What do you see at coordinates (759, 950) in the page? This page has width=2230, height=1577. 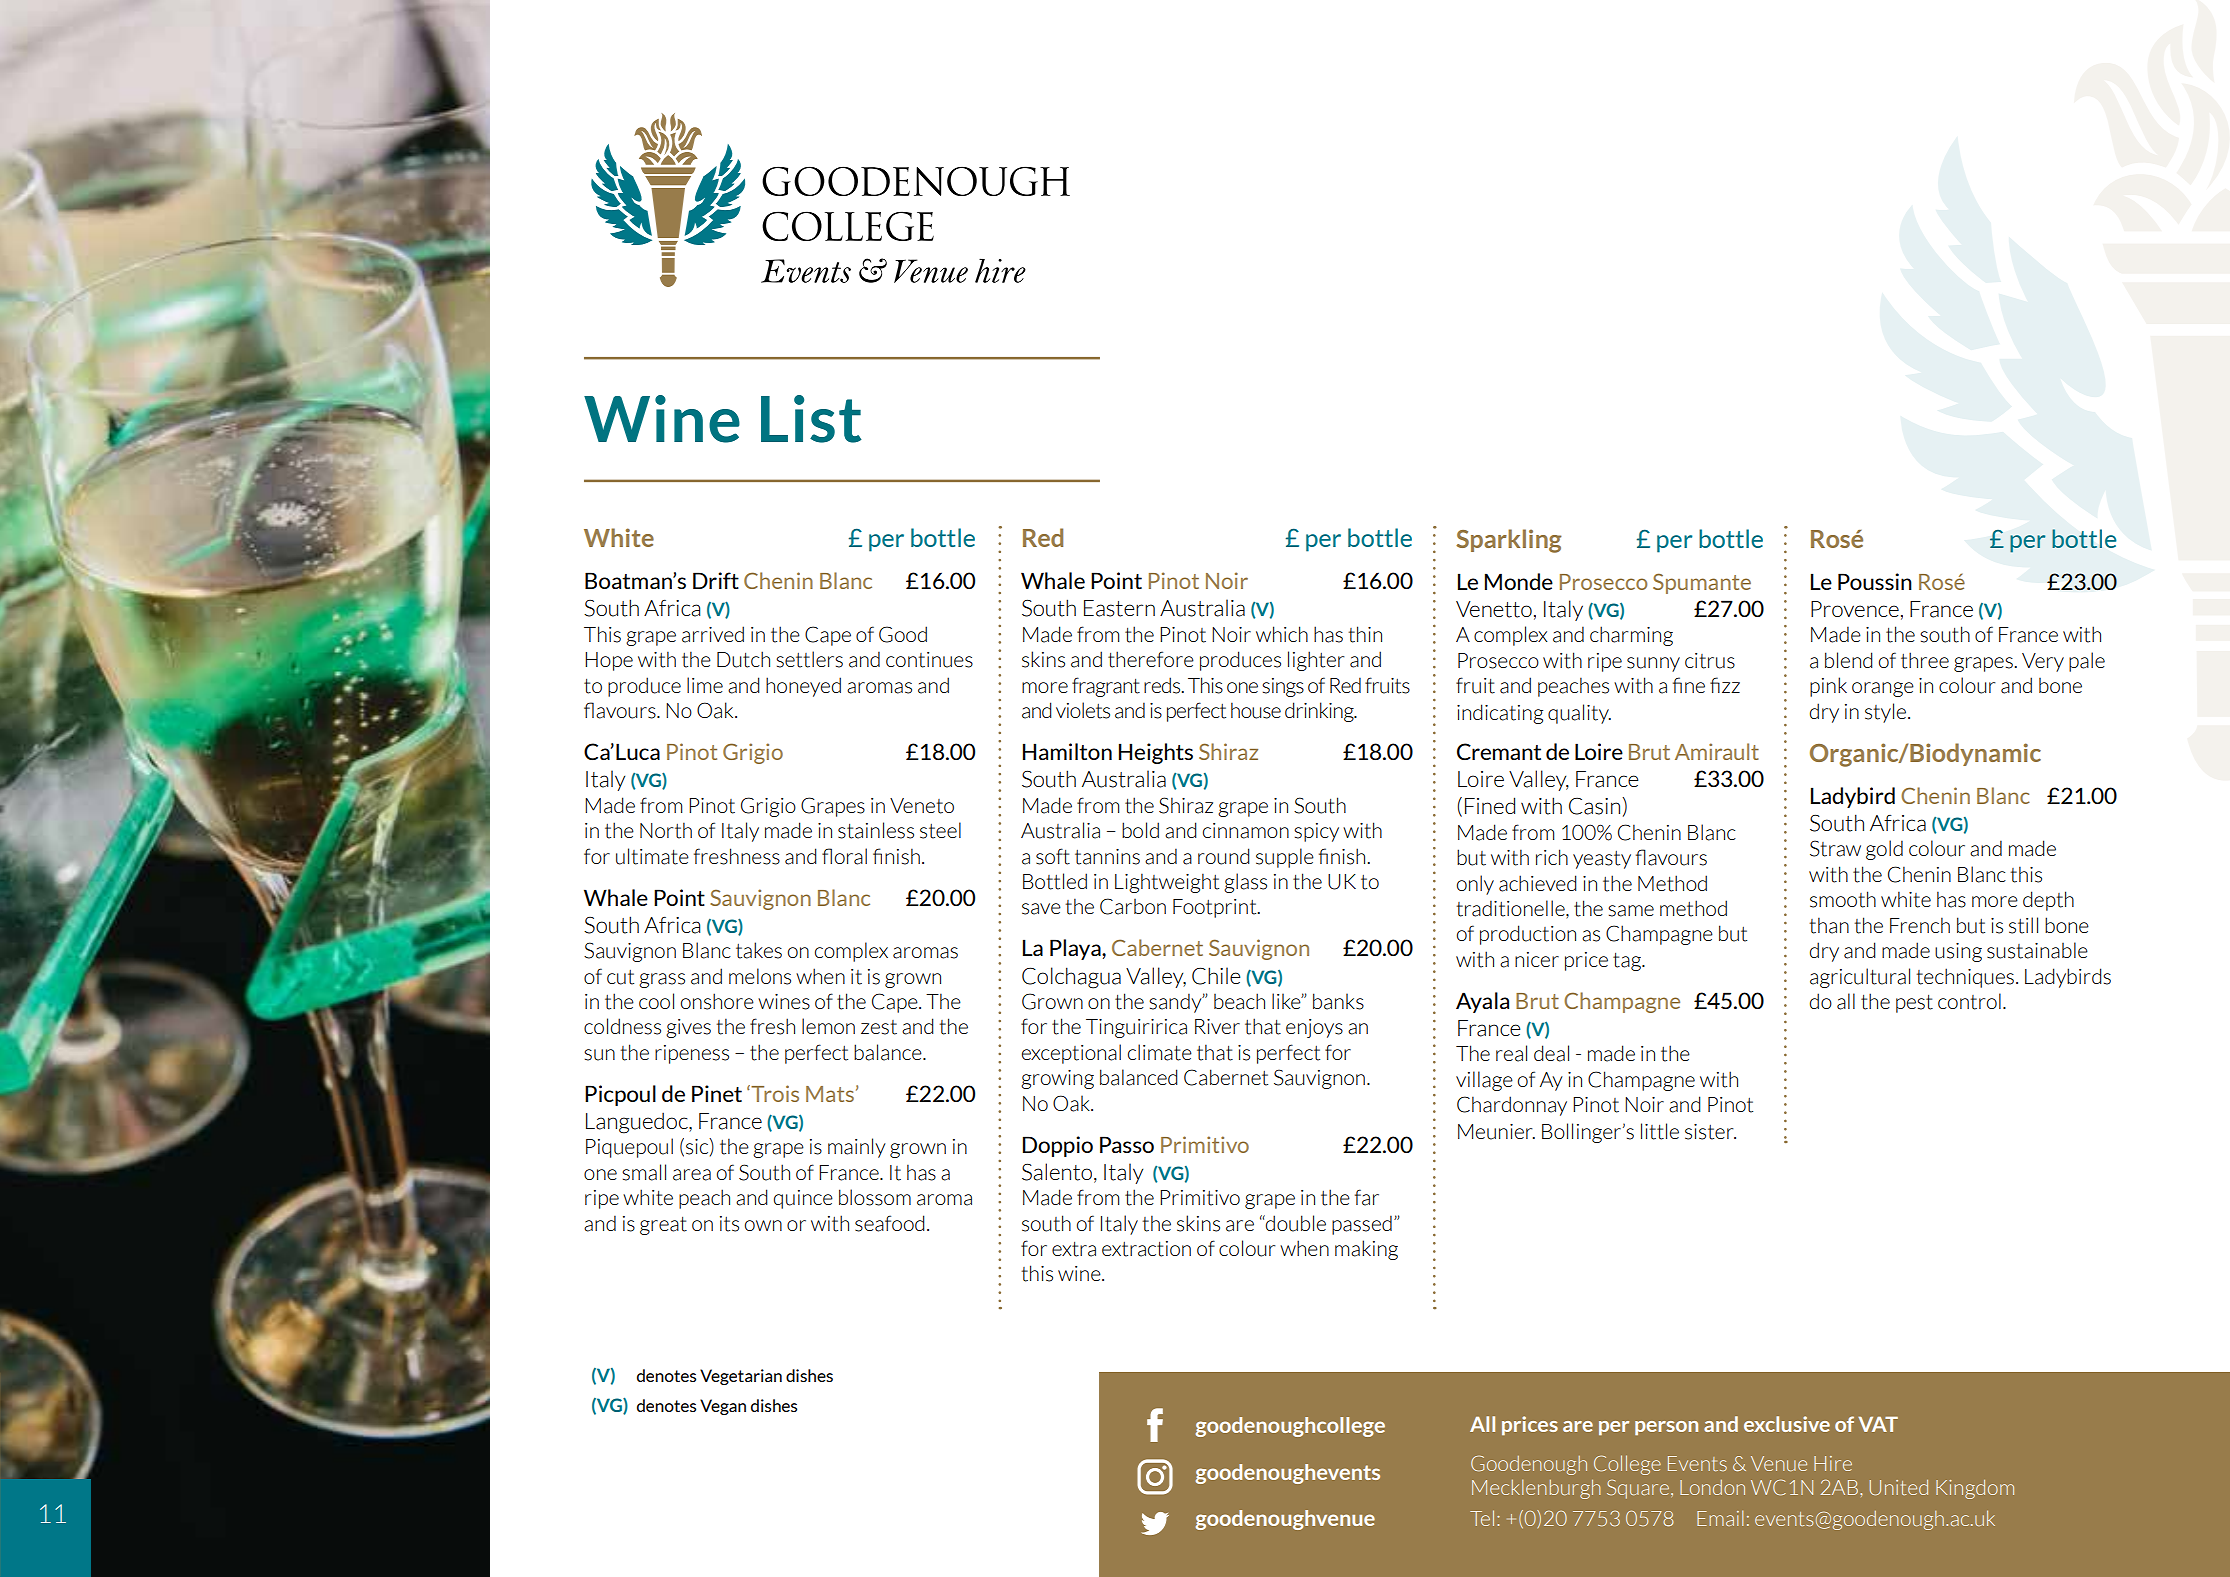 I see `takes` at bounding box center [759, 950].
